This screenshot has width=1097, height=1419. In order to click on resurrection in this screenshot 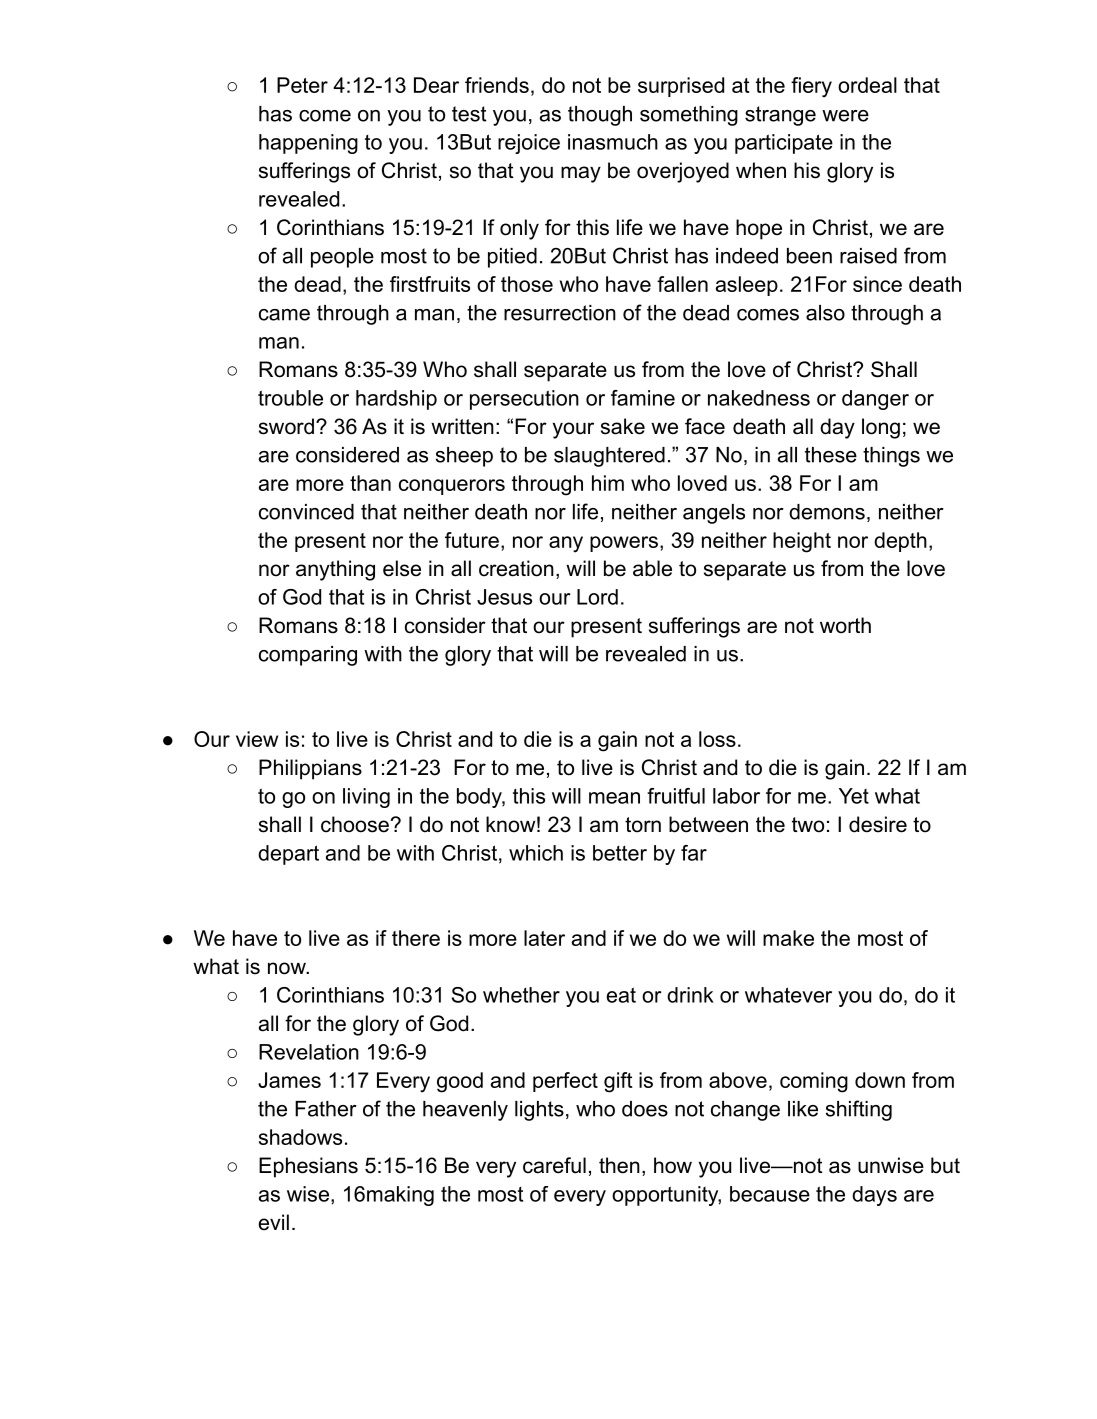, I will do `click(560, 313)`.
